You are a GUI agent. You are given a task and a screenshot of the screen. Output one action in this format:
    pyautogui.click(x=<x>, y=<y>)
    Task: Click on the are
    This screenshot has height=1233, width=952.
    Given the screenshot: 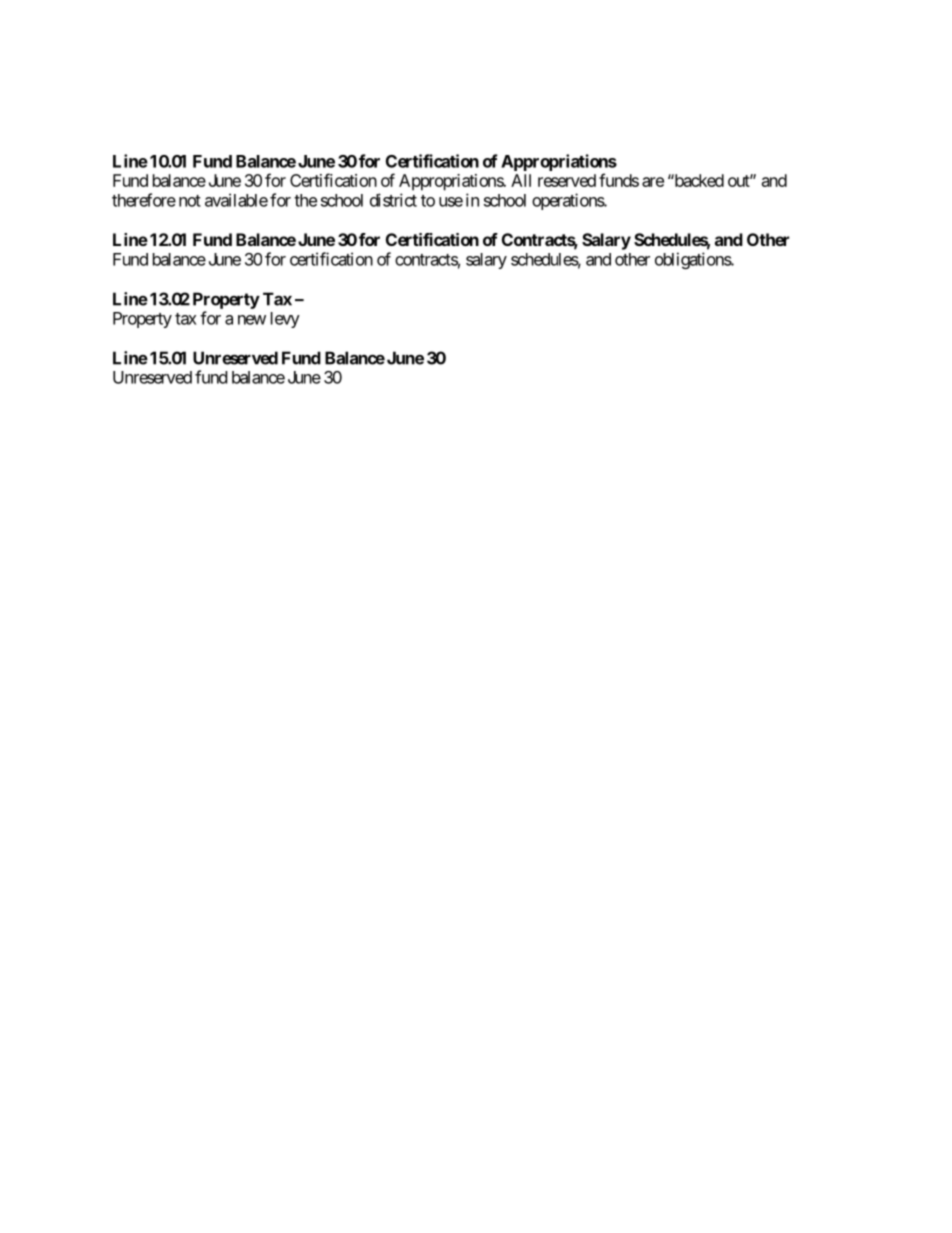 What is the action you would take?
    pyautogui.click(x=653, y=182)
